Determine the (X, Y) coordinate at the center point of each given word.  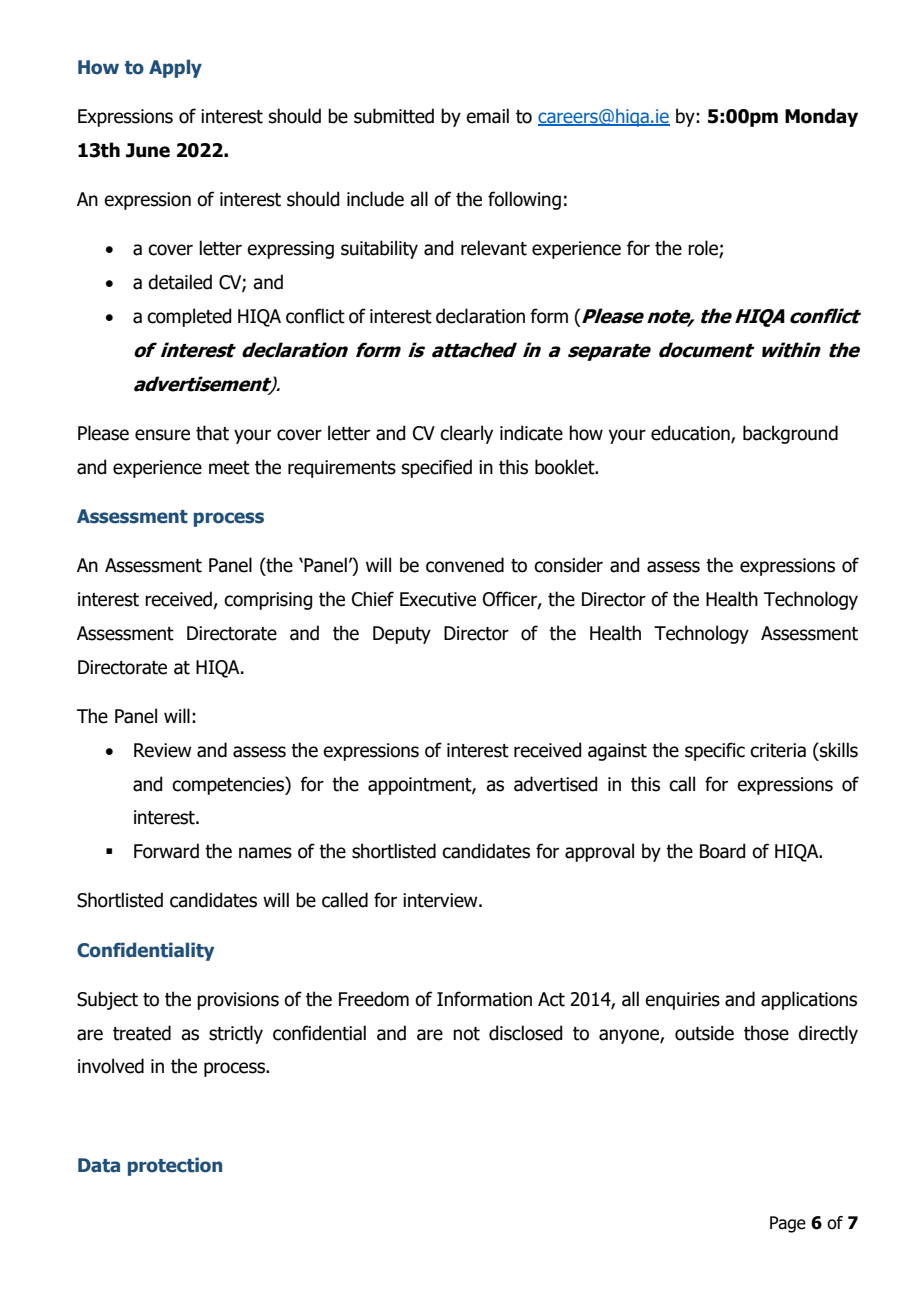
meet (229, 468)
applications (809, 1000)
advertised (555, 784)
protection (175, 1166)
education (691, 434)
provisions (238, 1001)
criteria (778, 750)
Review (162, 750)
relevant (494, 248)
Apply (175, 68)
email (487, 116)
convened (465, 565)
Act (551, 999)
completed (189, 317)
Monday (821, 117)
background (790, 434)
